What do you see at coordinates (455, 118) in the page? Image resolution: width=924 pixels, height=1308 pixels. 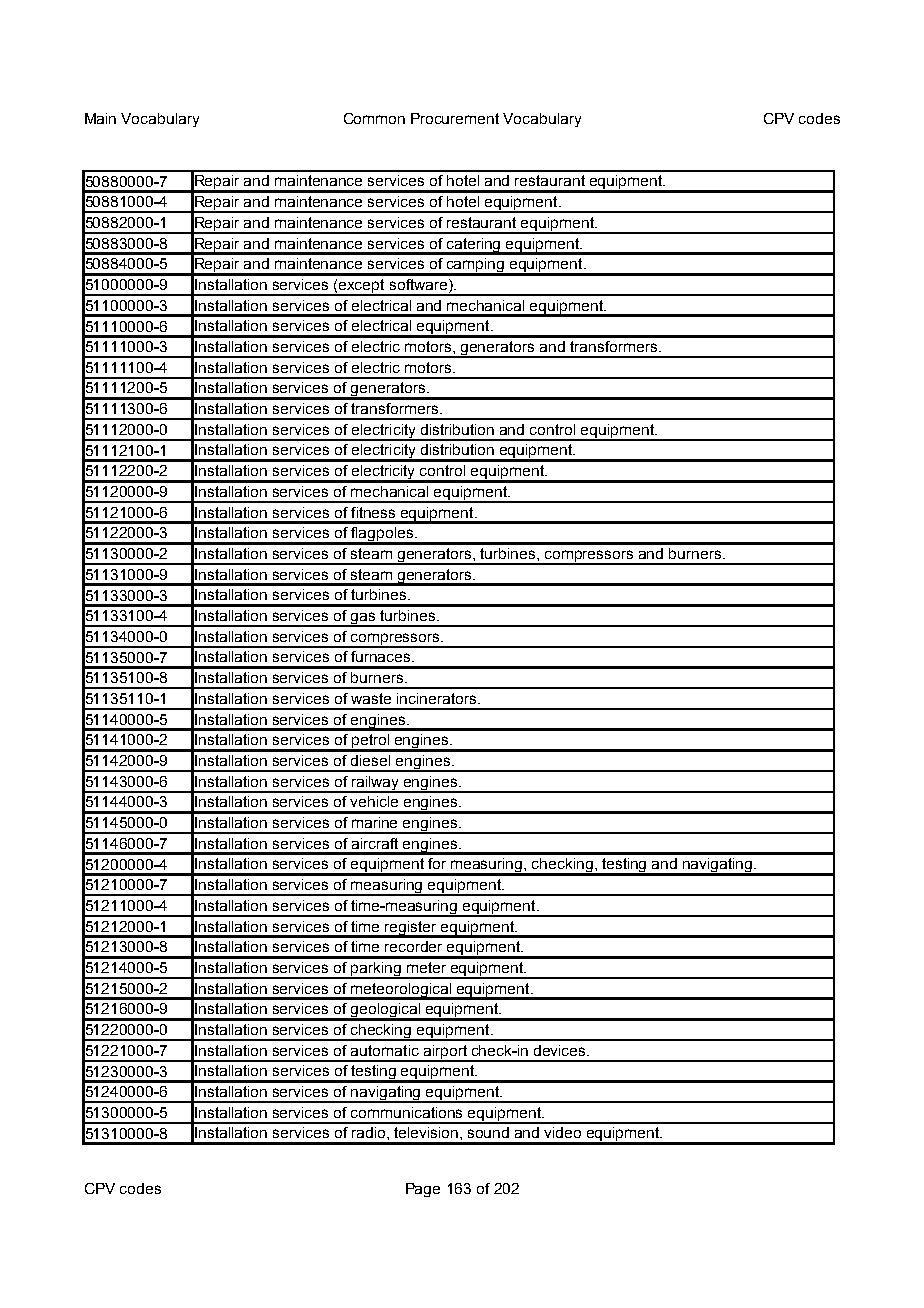 I see `Procurement` at bounding box center [455, 118].
